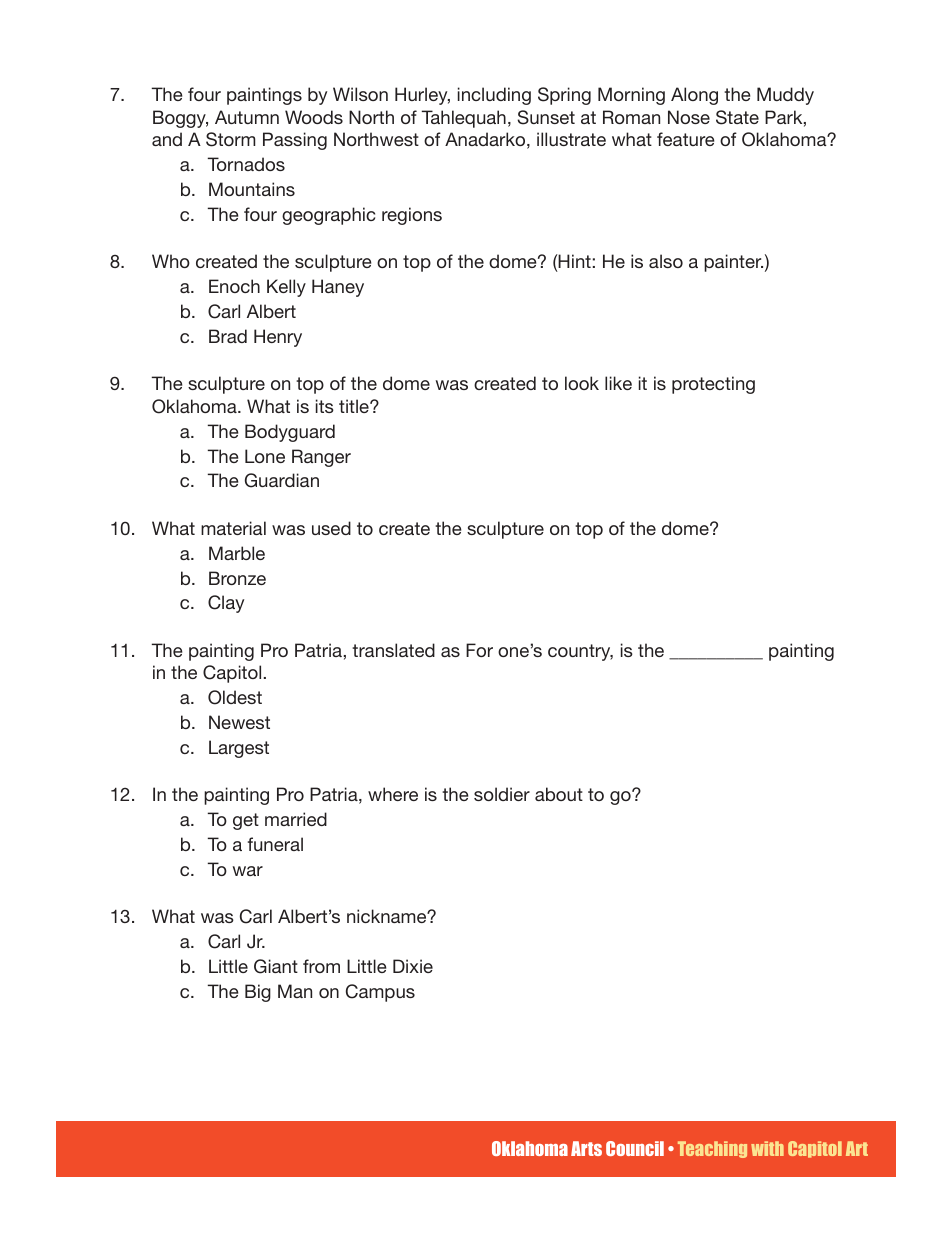 The image size is (952, 1233). I want to click on Big, so click(258, 993).
